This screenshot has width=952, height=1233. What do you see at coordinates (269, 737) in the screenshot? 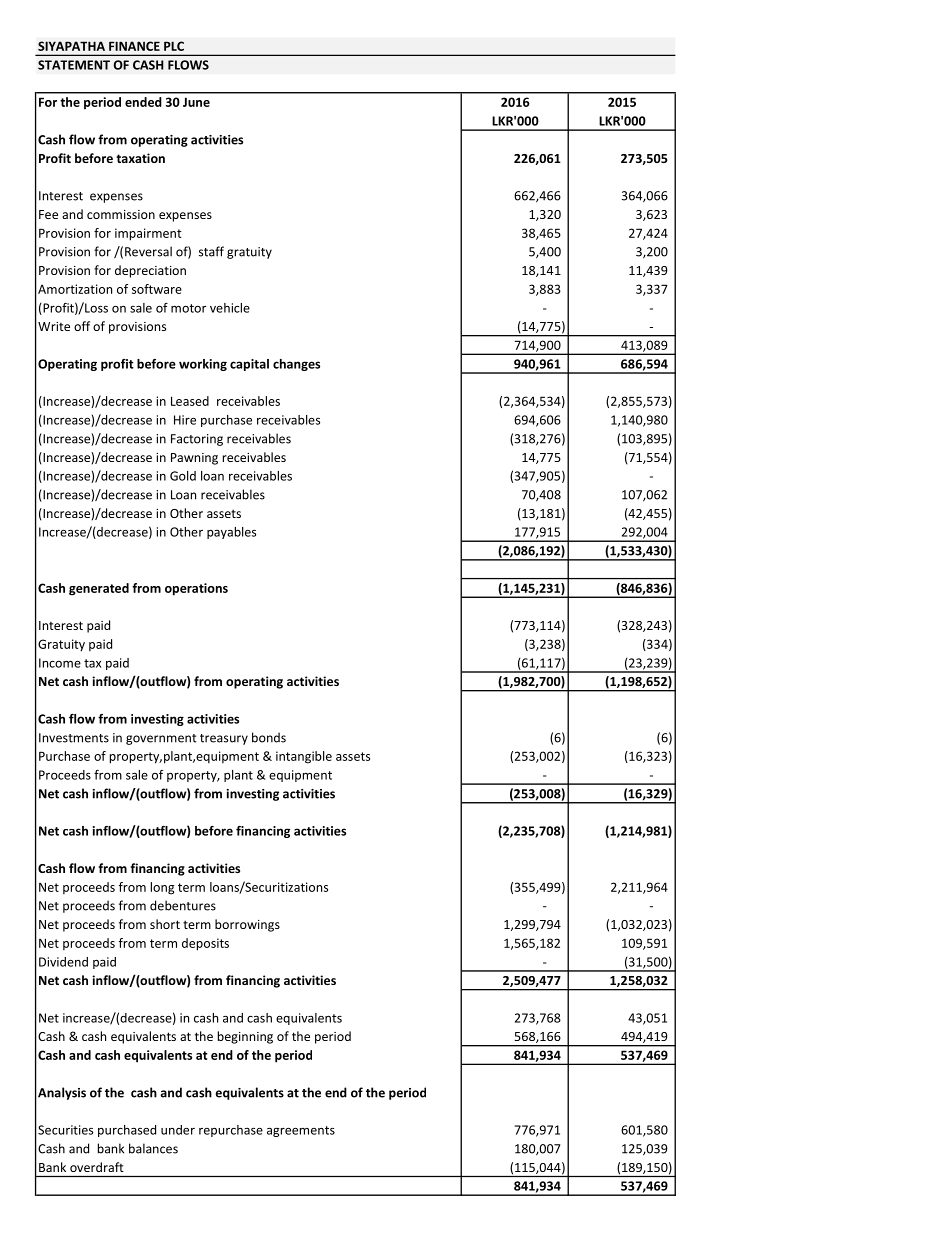
I see `bonds` at bounding box center [269, 737].
